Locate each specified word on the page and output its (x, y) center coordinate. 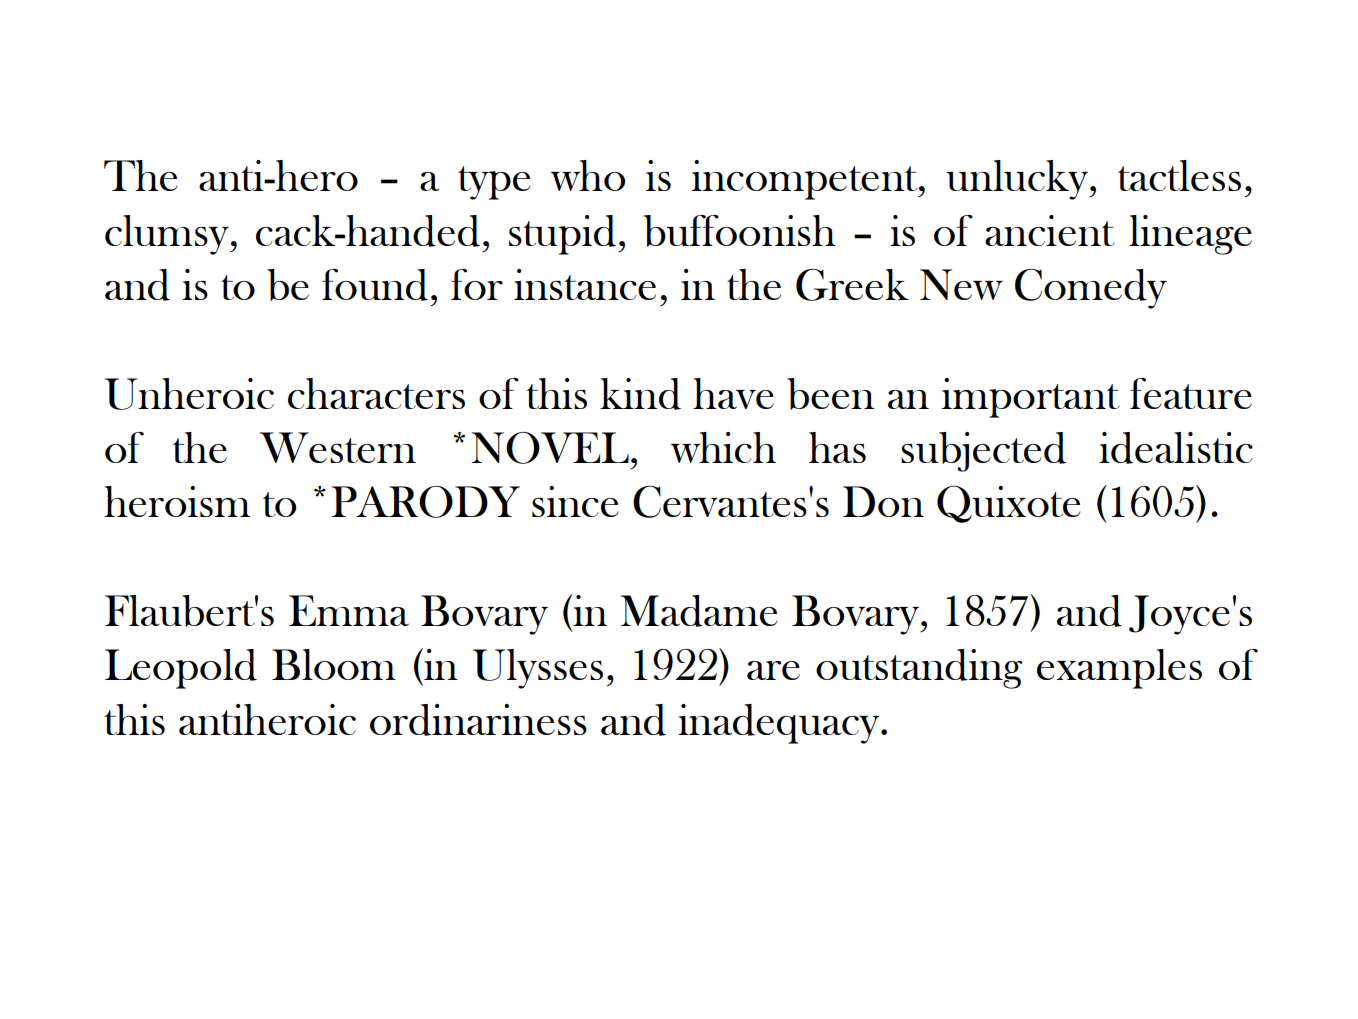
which (723, 447)
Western (337, 447)
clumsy (168, 235)
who (588, 175)
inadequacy (780, 724)
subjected (983, 452)
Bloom (334, 664)
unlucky (1018, 180)
